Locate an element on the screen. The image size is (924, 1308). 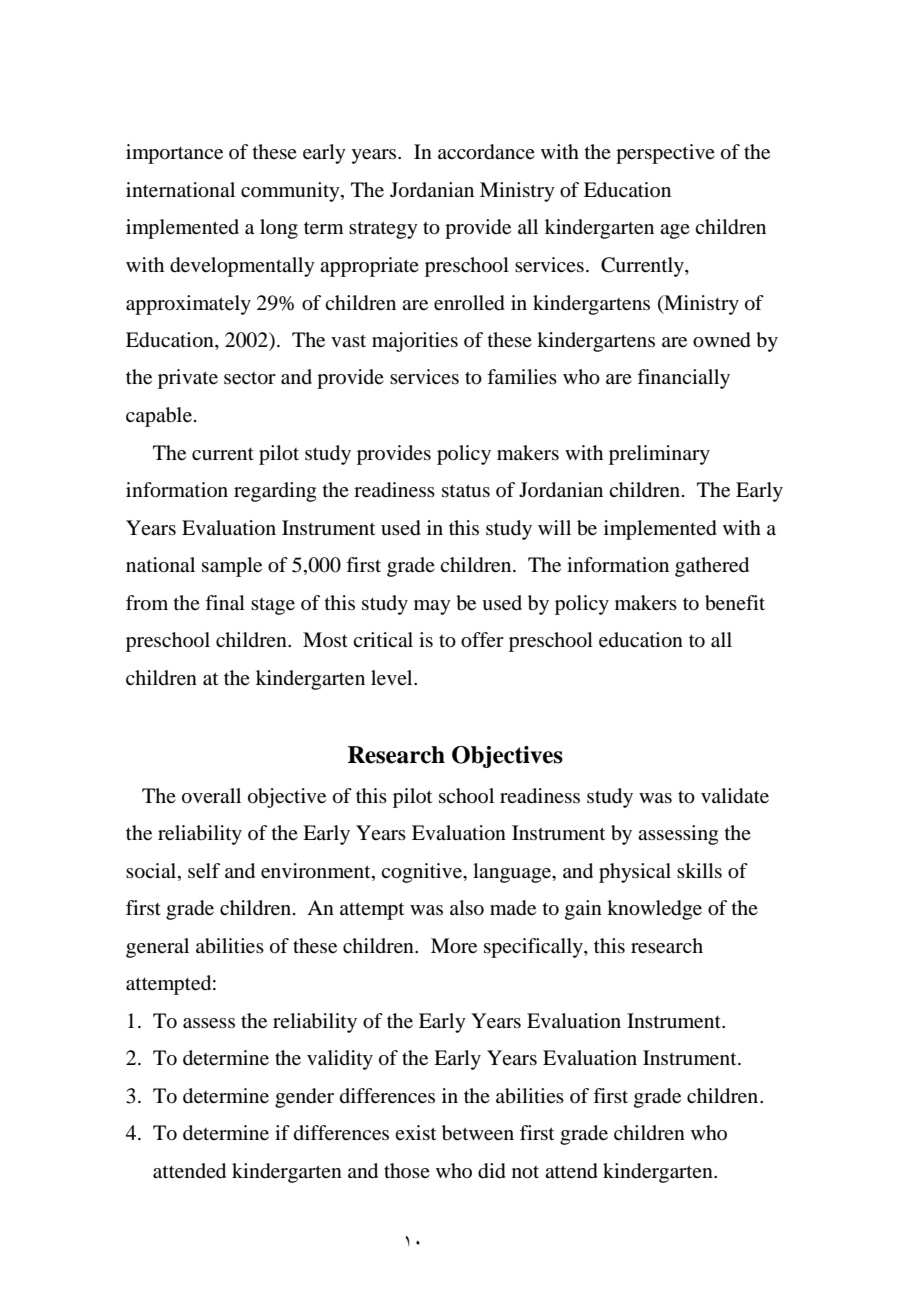
exist is located at coordinates (415, 1132).
